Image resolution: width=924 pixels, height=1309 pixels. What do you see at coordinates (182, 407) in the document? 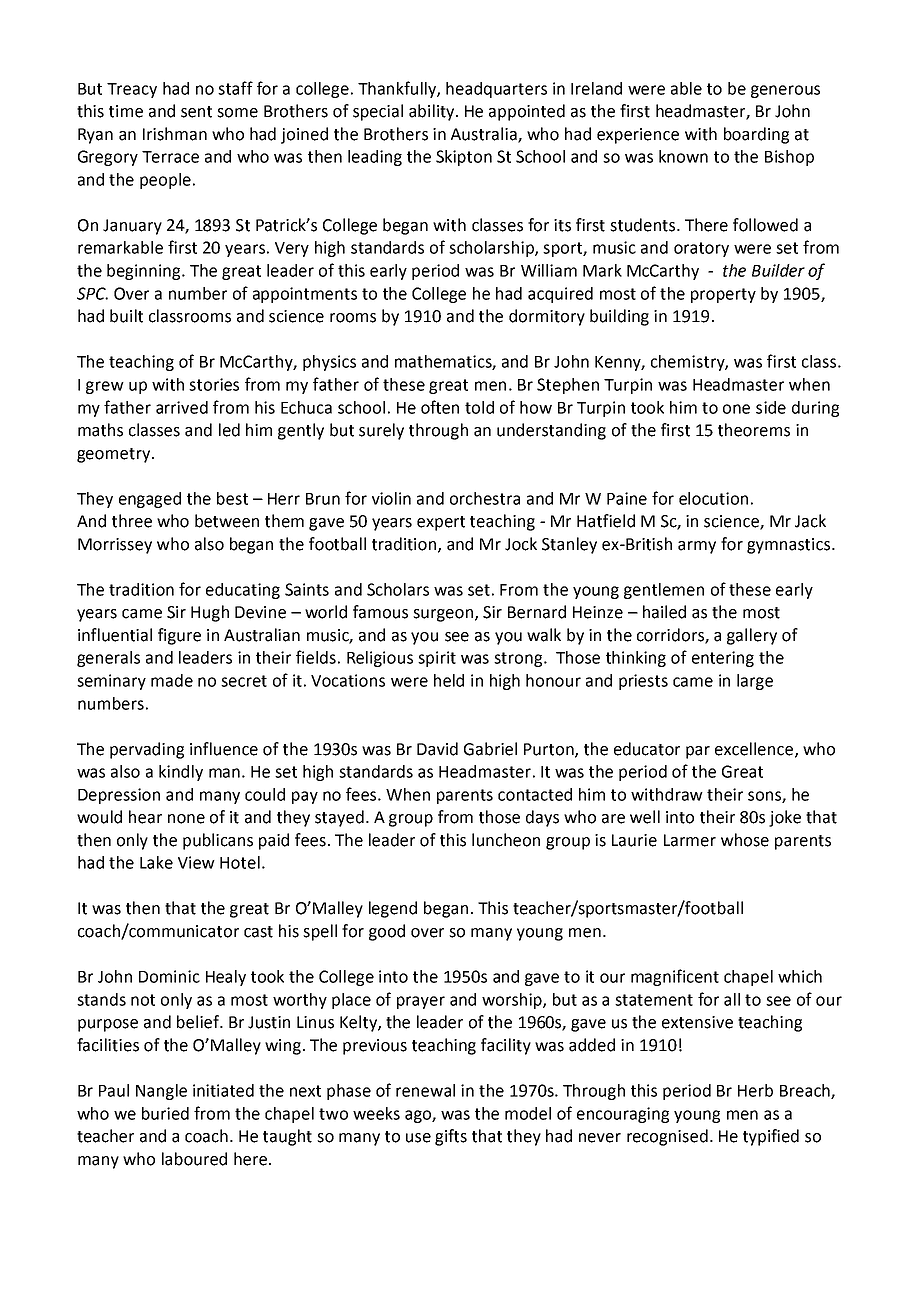
I see `arrived` at bounding box center [182, 407].
